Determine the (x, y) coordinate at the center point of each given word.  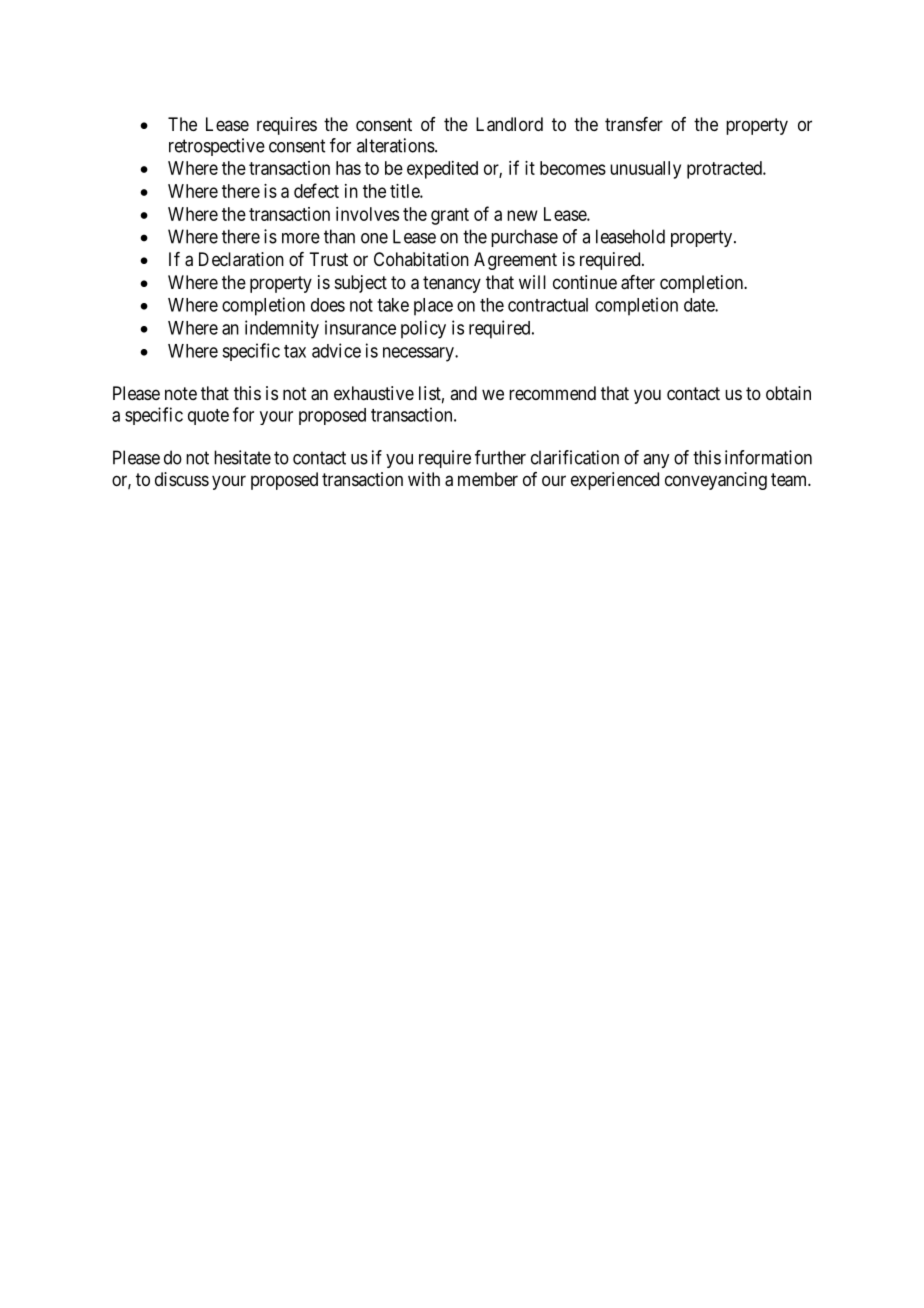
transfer (634, 124)
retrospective (217, 147)
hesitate (242, 457)
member (488, 479)
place (433, 307)
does (328, 305)
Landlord (509, 124)
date (700, 305)
